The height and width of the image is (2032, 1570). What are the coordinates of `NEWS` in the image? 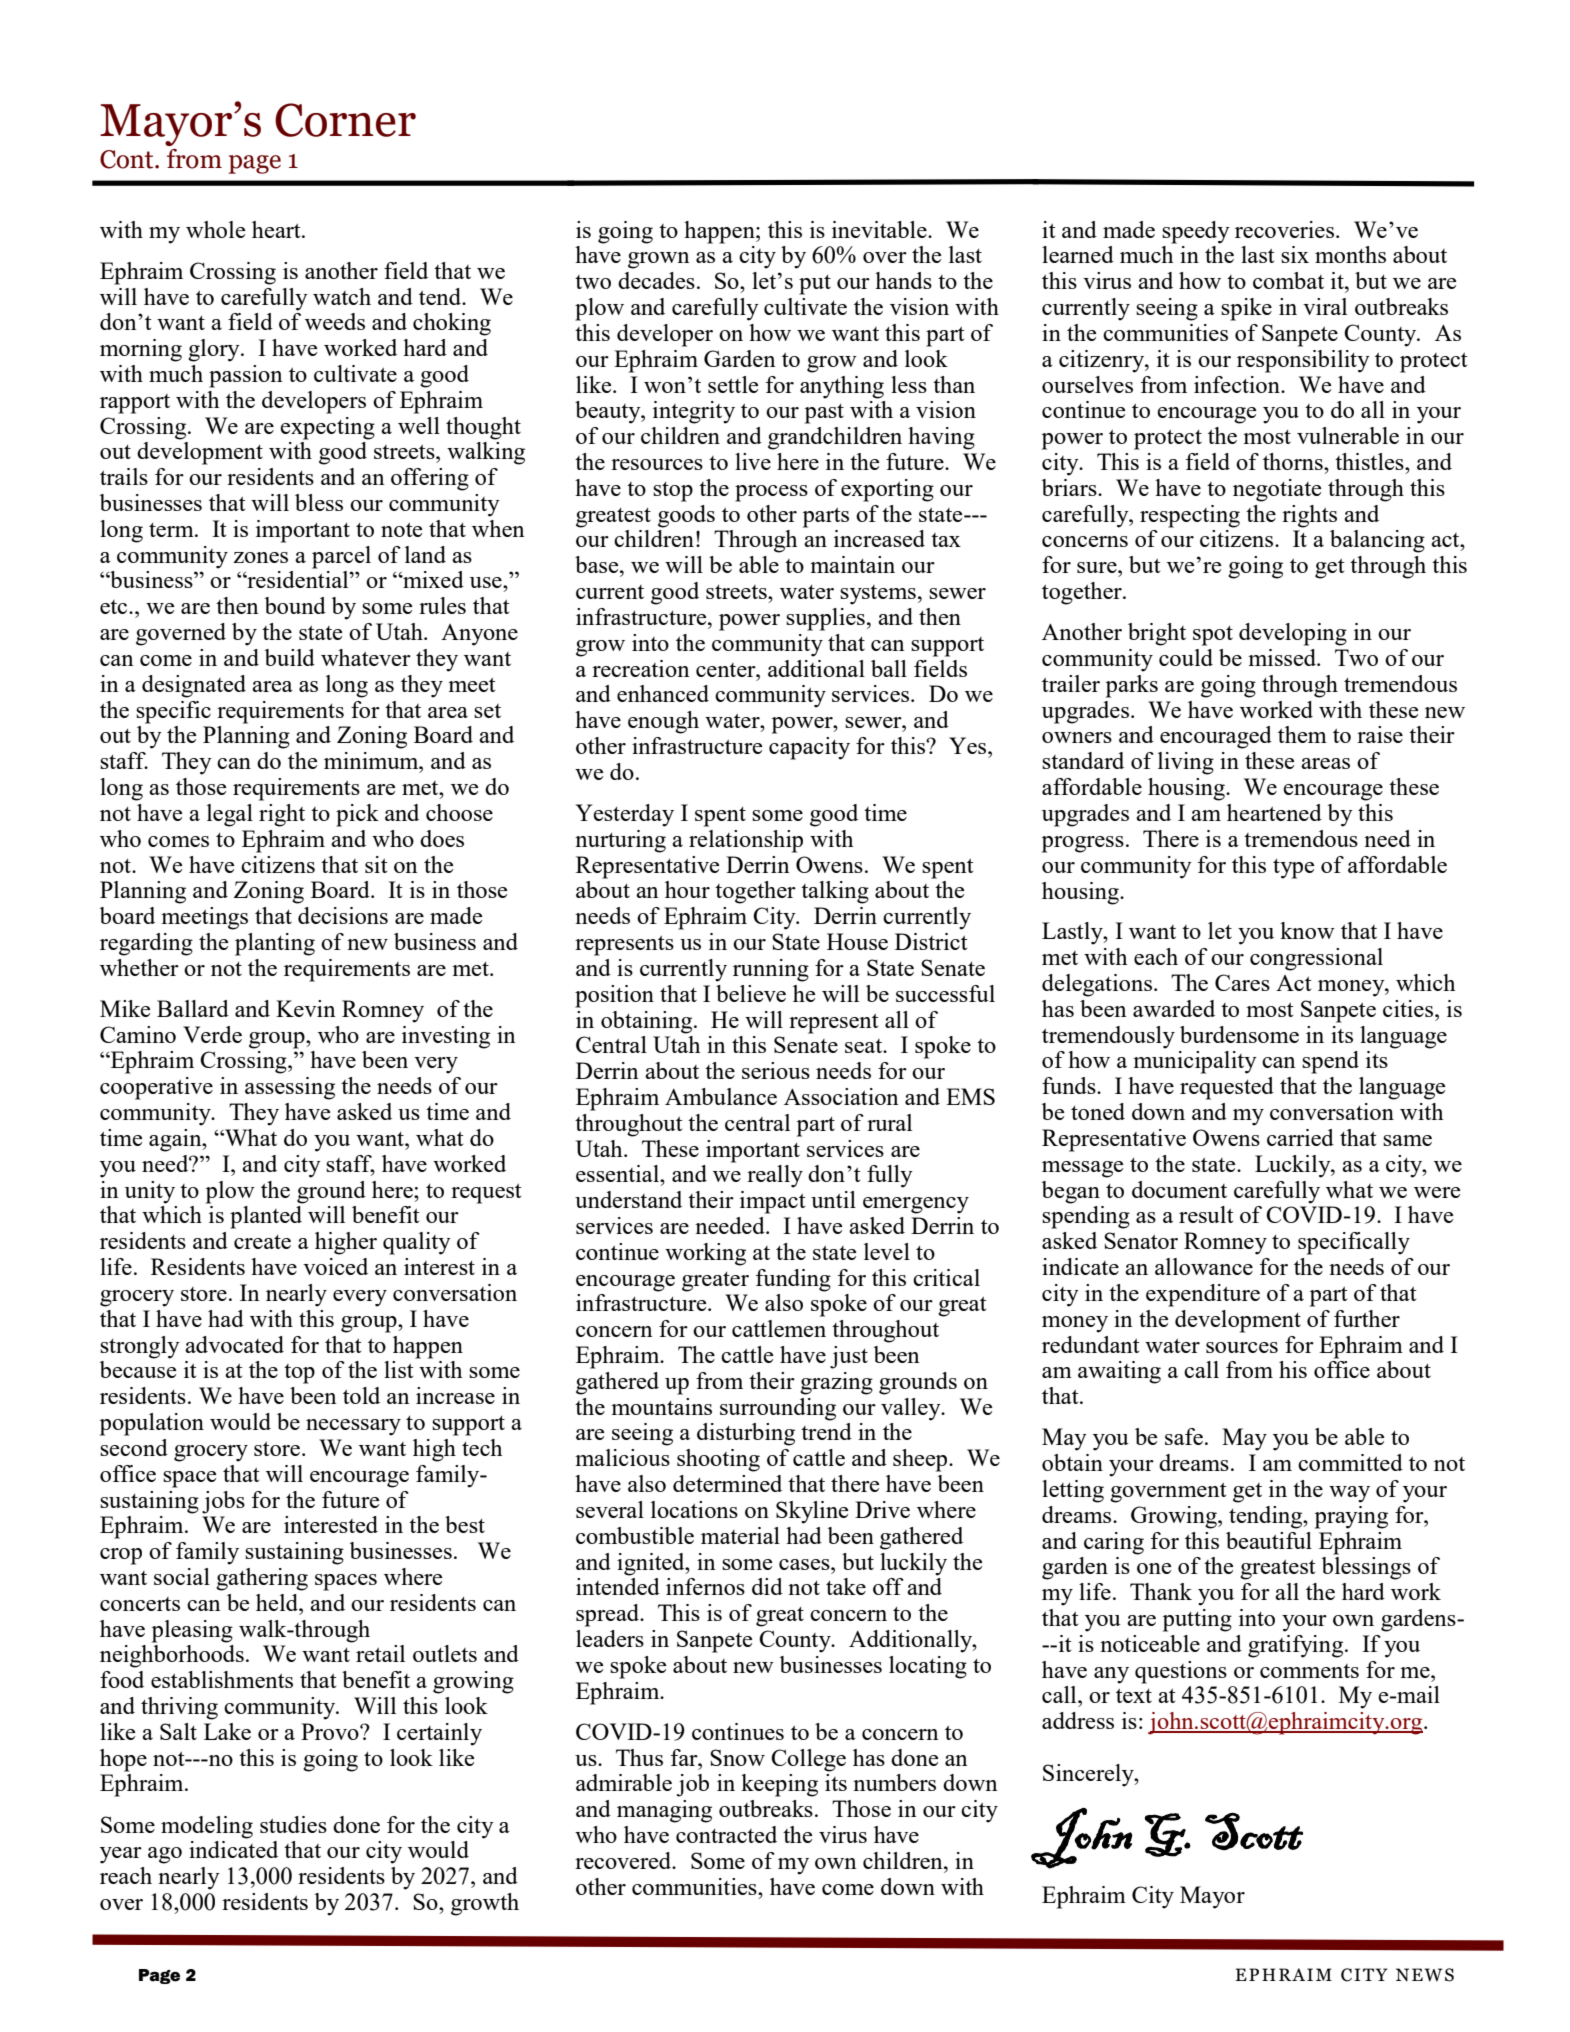 It's located at (1425, 1975).
